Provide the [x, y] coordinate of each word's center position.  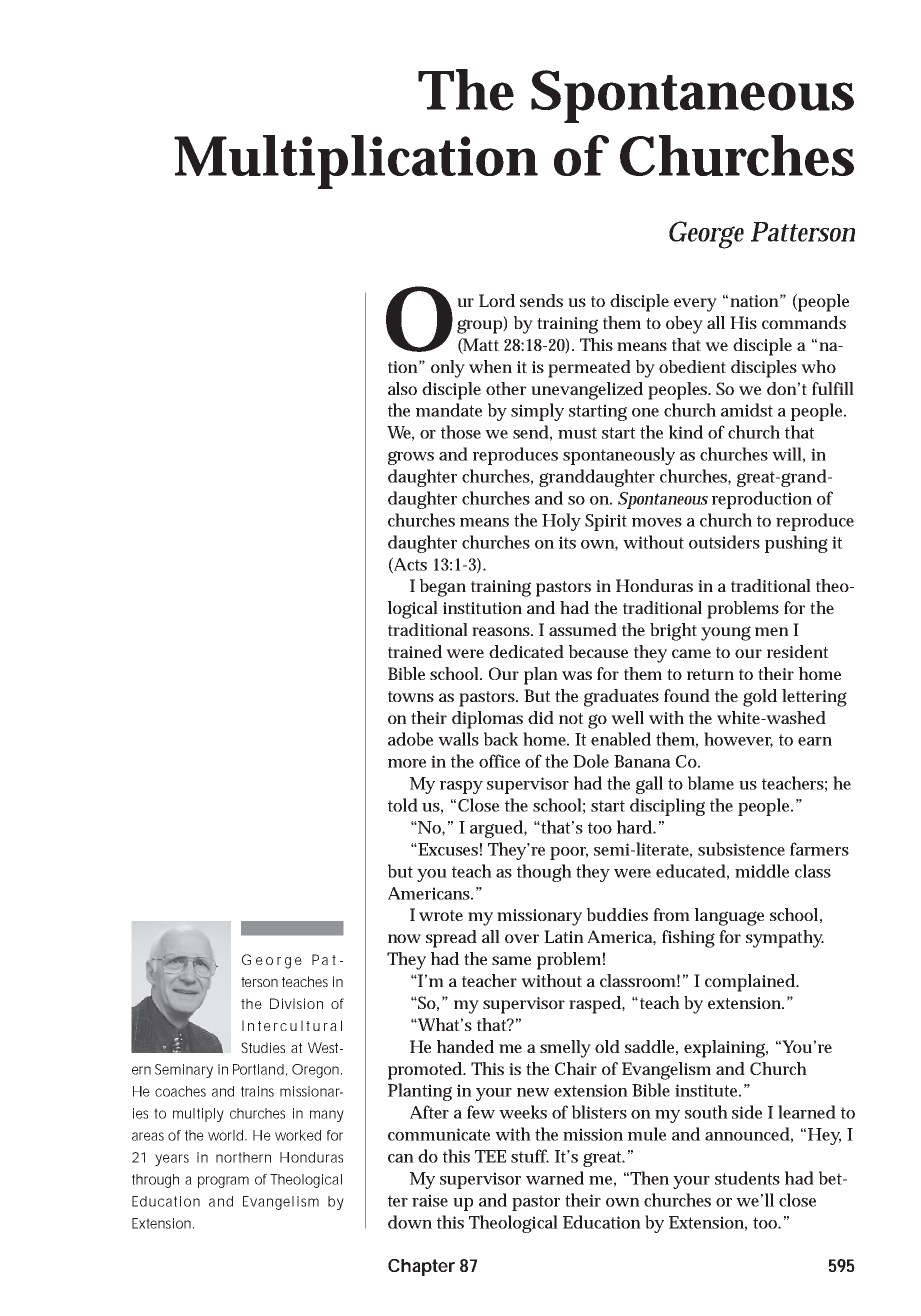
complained [751, 983]
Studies [263, 1047]
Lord [497, 300]
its [567, 542]
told [403, 805]
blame [711, 783]
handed [465, 1046]
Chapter [421, 1267]
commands [804, 322]
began [443, 588]
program [223, 1182]
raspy [461, 787]
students [747, 1178]
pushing [796, 544]
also [402, 388]
